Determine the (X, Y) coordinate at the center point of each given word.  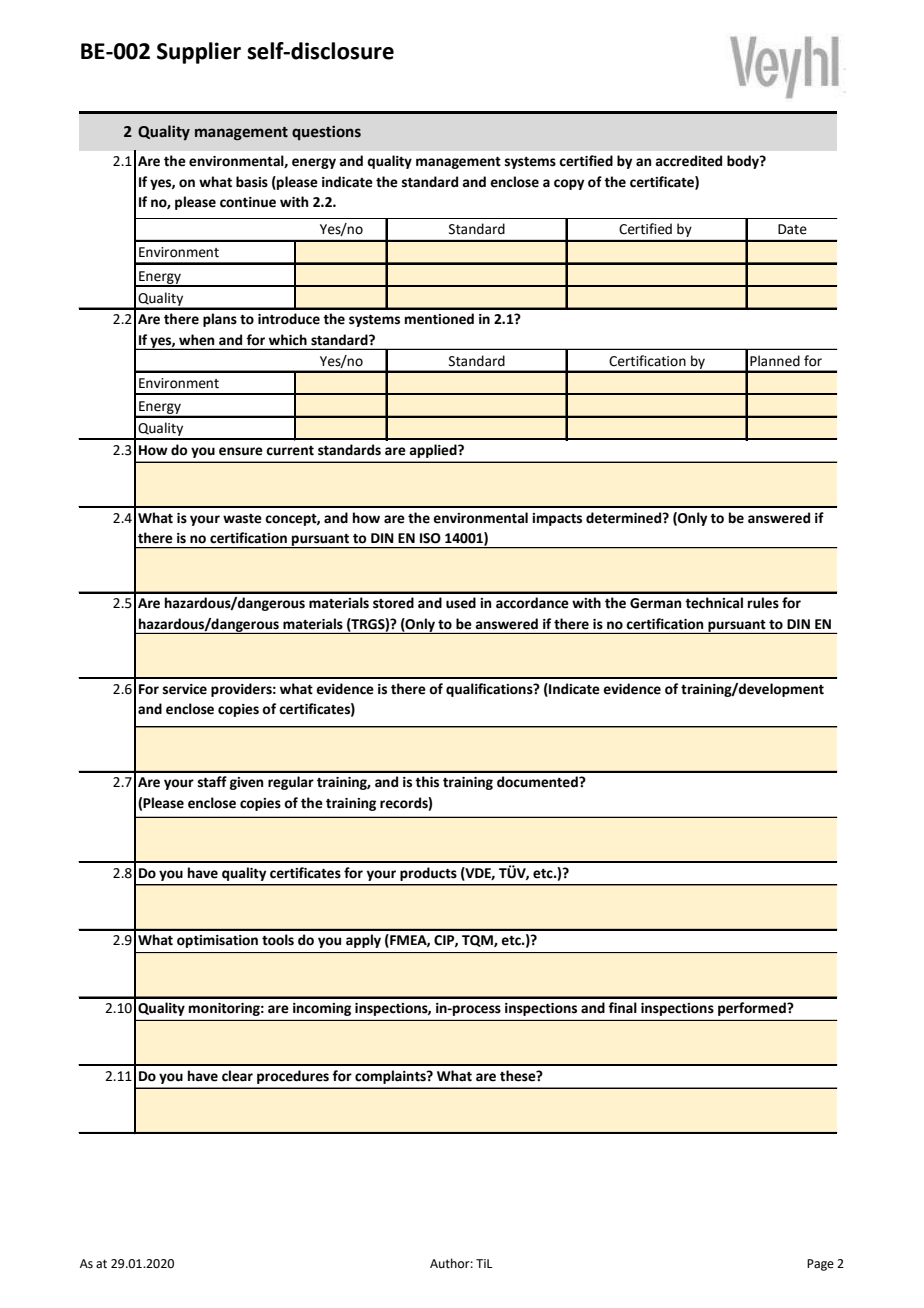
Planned (775, 361)
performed (753, 1009)
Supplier (199, 53)
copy (569, 184)
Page (820, 1265)
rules (763, 603)
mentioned (439, 319)
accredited (688, 161)
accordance (532, 603)
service (185, 689)
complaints (391, 1077)
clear (237, 1076)
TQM (478, 941)
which (288, 340)
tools (278, 940)
